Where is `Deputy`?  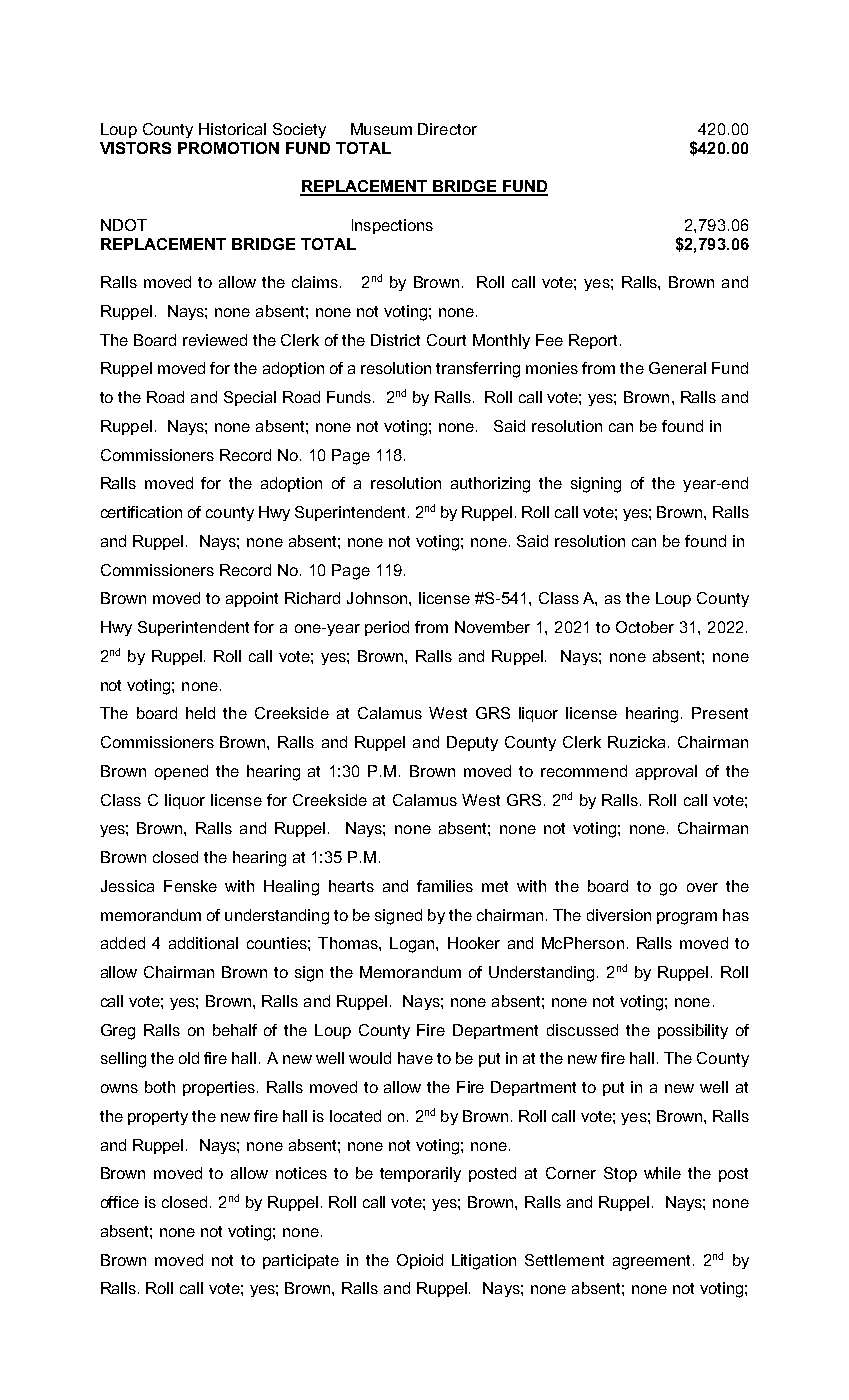
Deputy is located at coordinates (472, 743).
